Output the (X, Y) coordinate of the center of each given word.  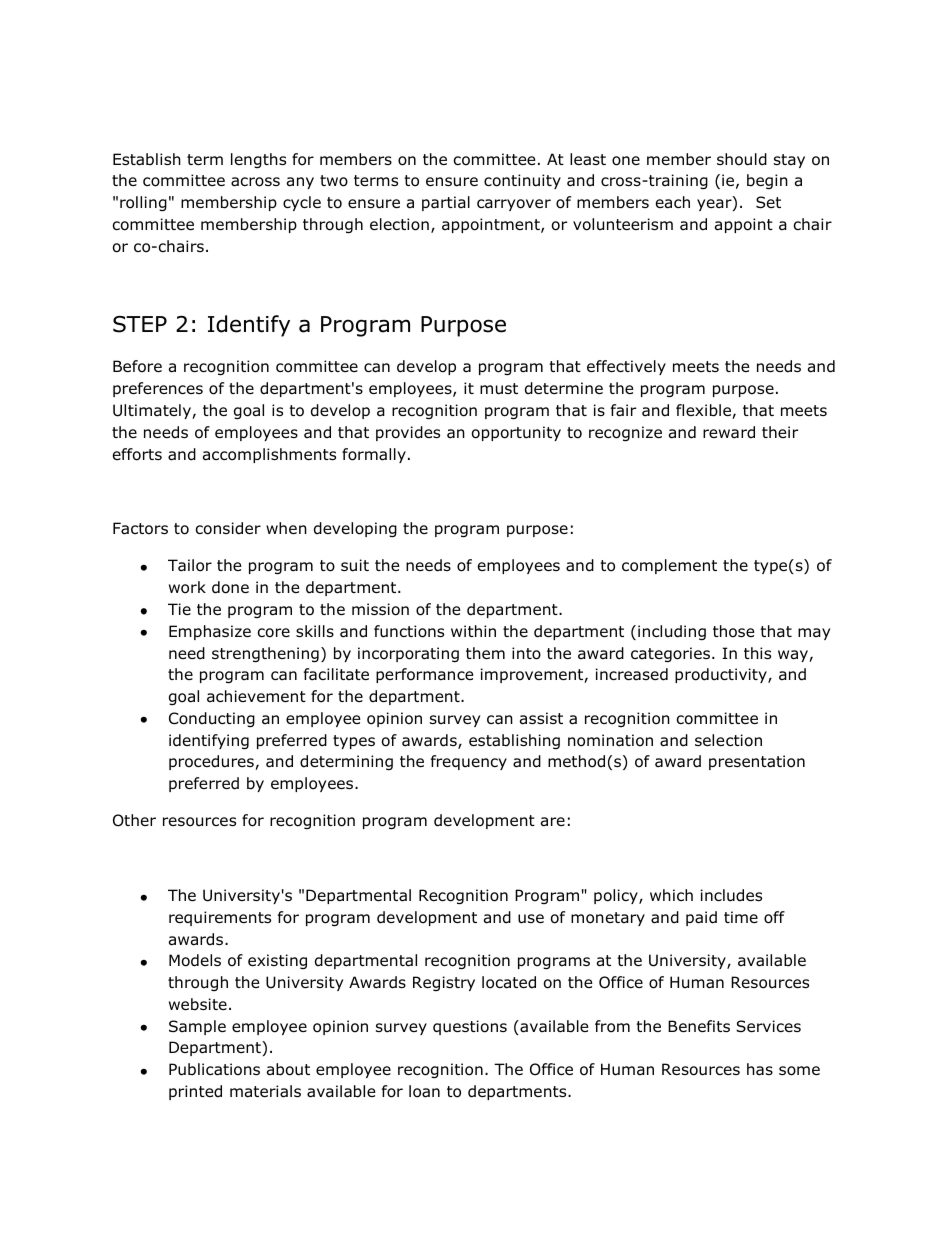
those (734, 631)
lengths (258, 160)
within (473, 631)
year (715, 205)
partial (446, 203)
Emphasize (210, 632)
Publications (214, 1069)
